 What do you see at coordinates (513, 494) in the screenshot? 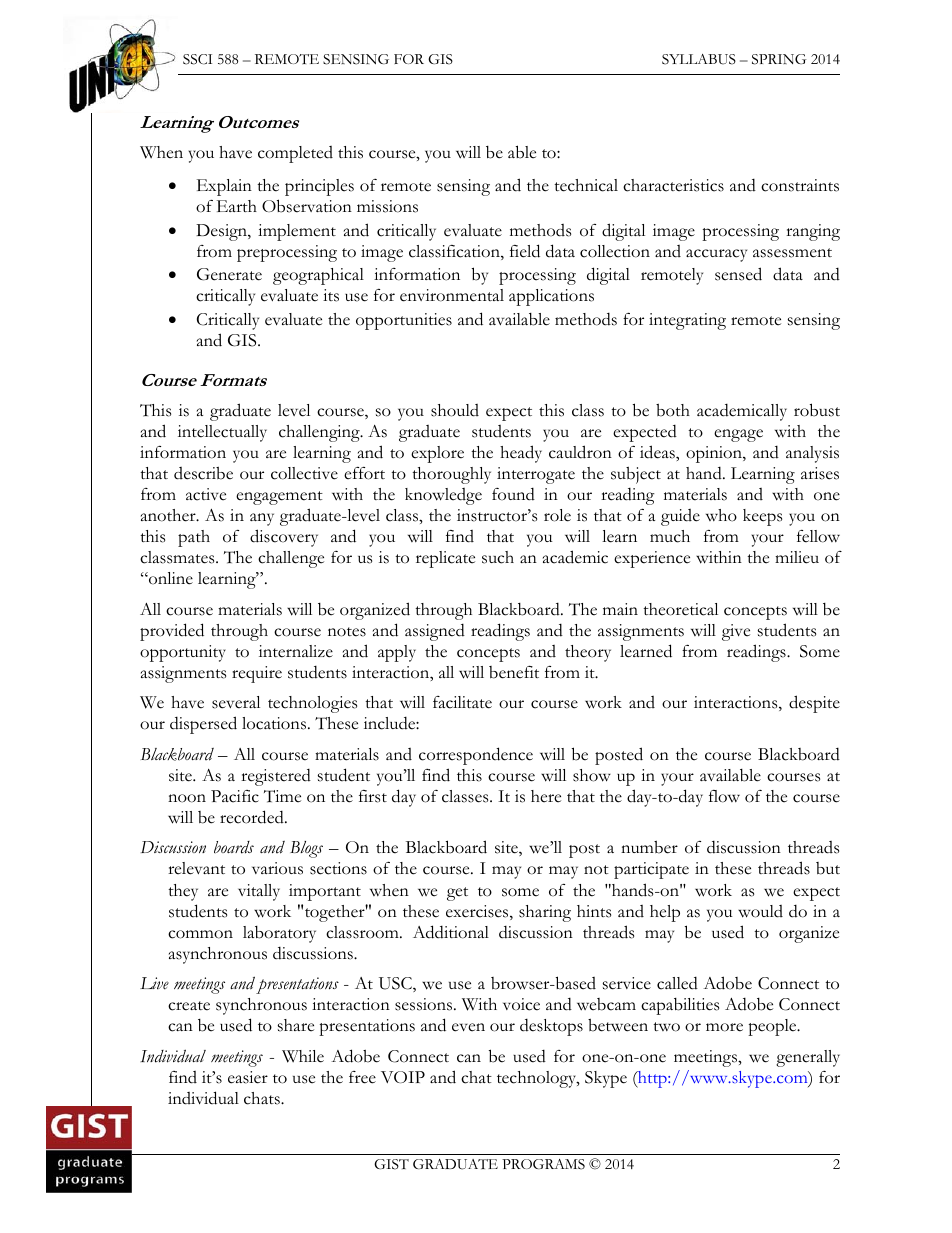
I see `found` at bounding box center [513, 494].
